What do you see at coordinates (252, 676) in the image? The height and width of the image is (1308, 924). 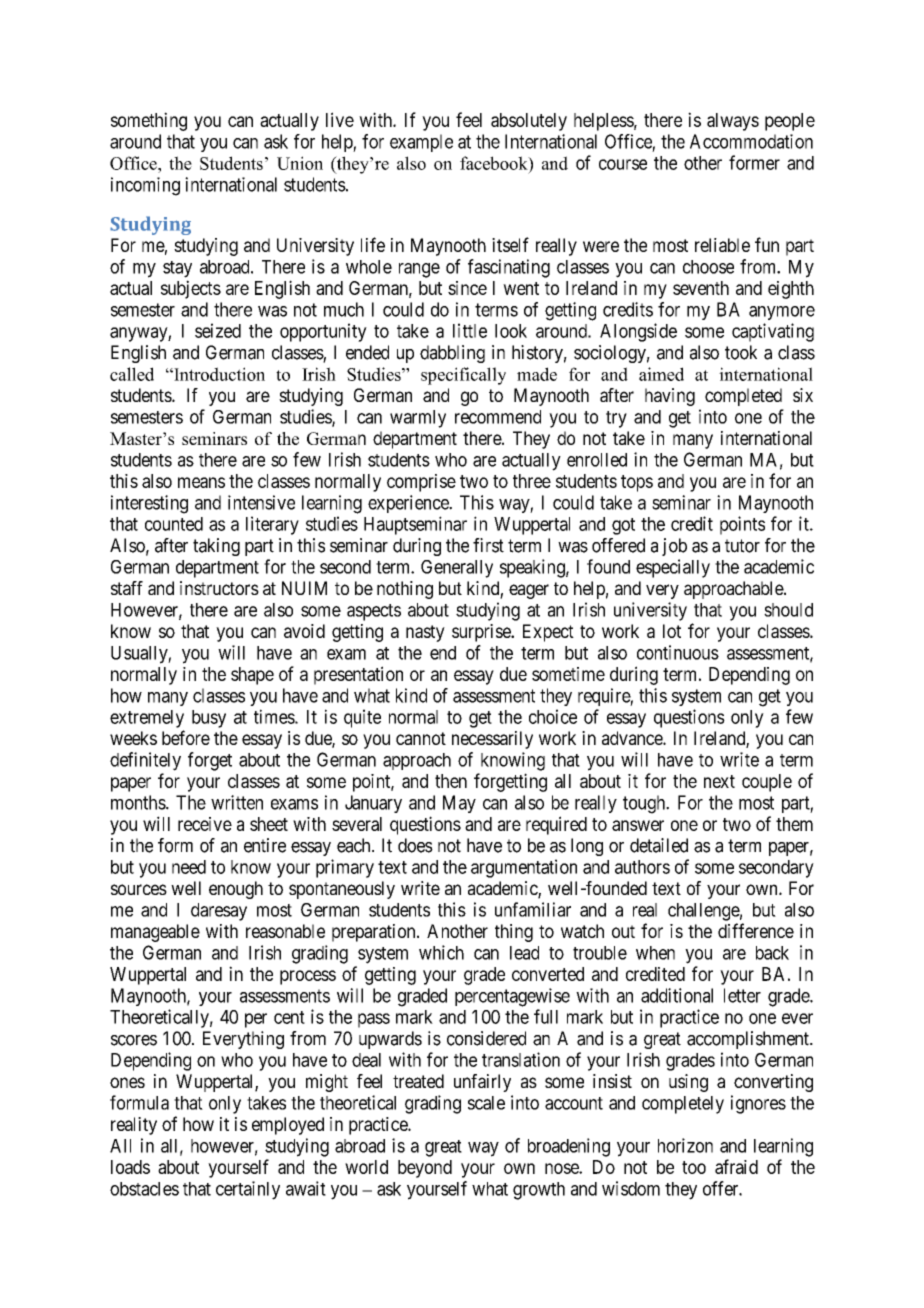 I see `shape` at bounding box center [252, 676].
